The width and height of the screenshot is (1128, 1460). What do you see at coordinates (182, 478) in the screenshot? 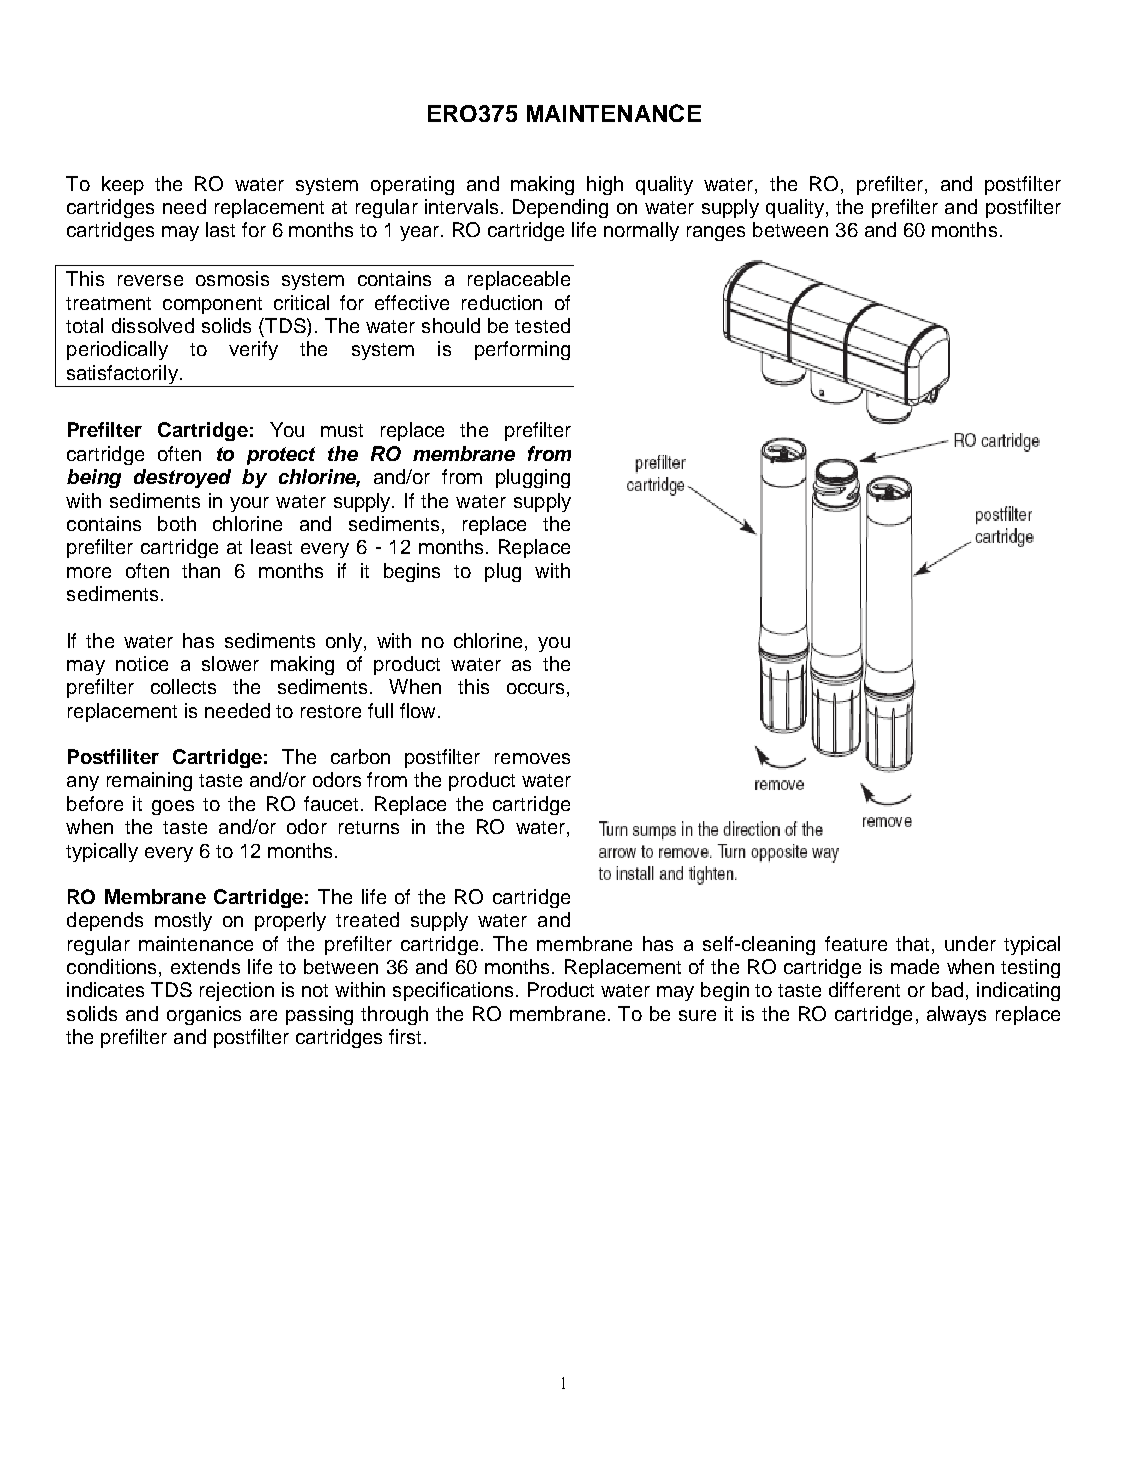
I see `destroyed` at bounding box center [182, 478].
